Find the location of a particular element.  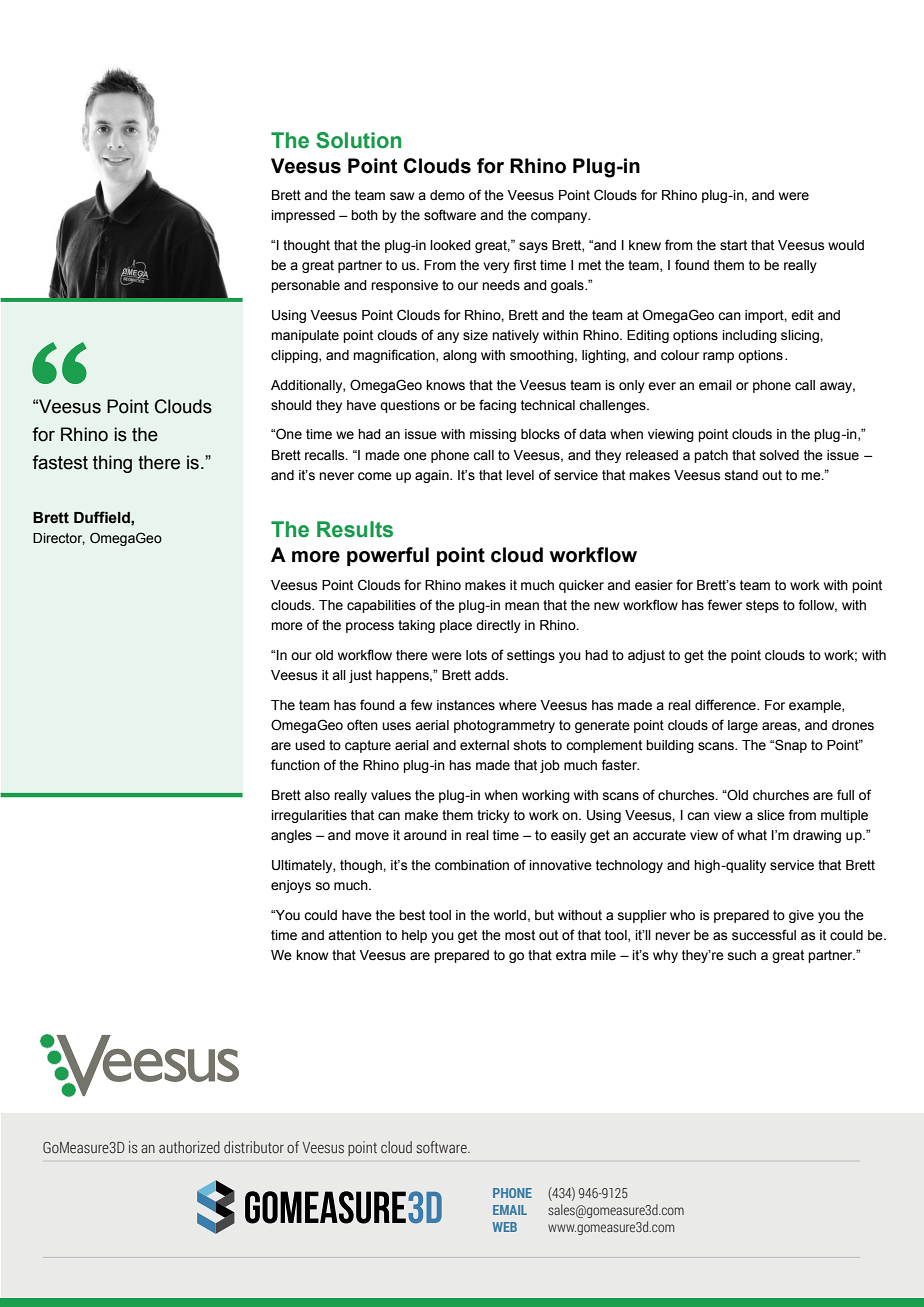

what is located at coordinates (752, 835).
